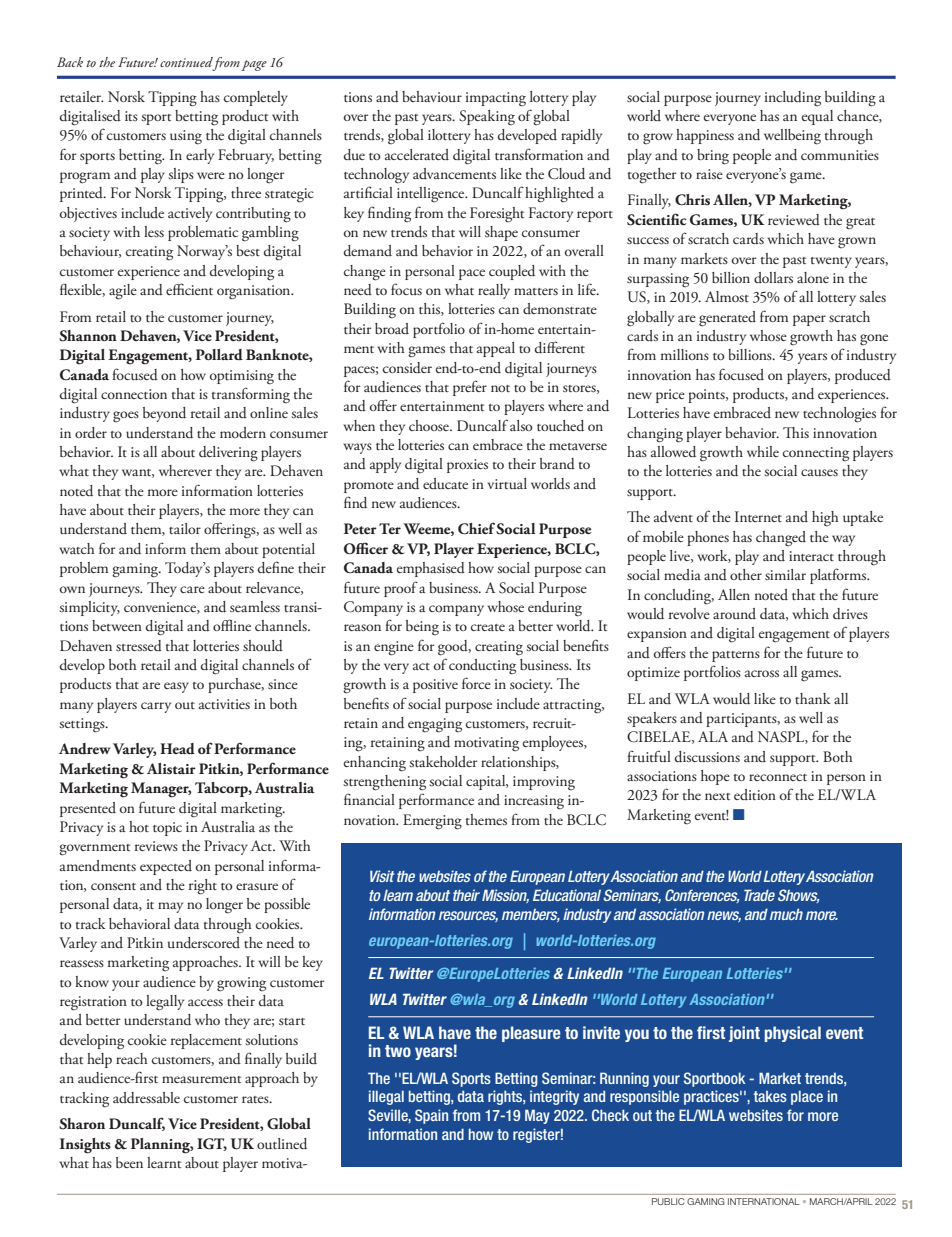 The width and height of the document is (952, 1237). I want to click on tailor, so click(185, 528).
